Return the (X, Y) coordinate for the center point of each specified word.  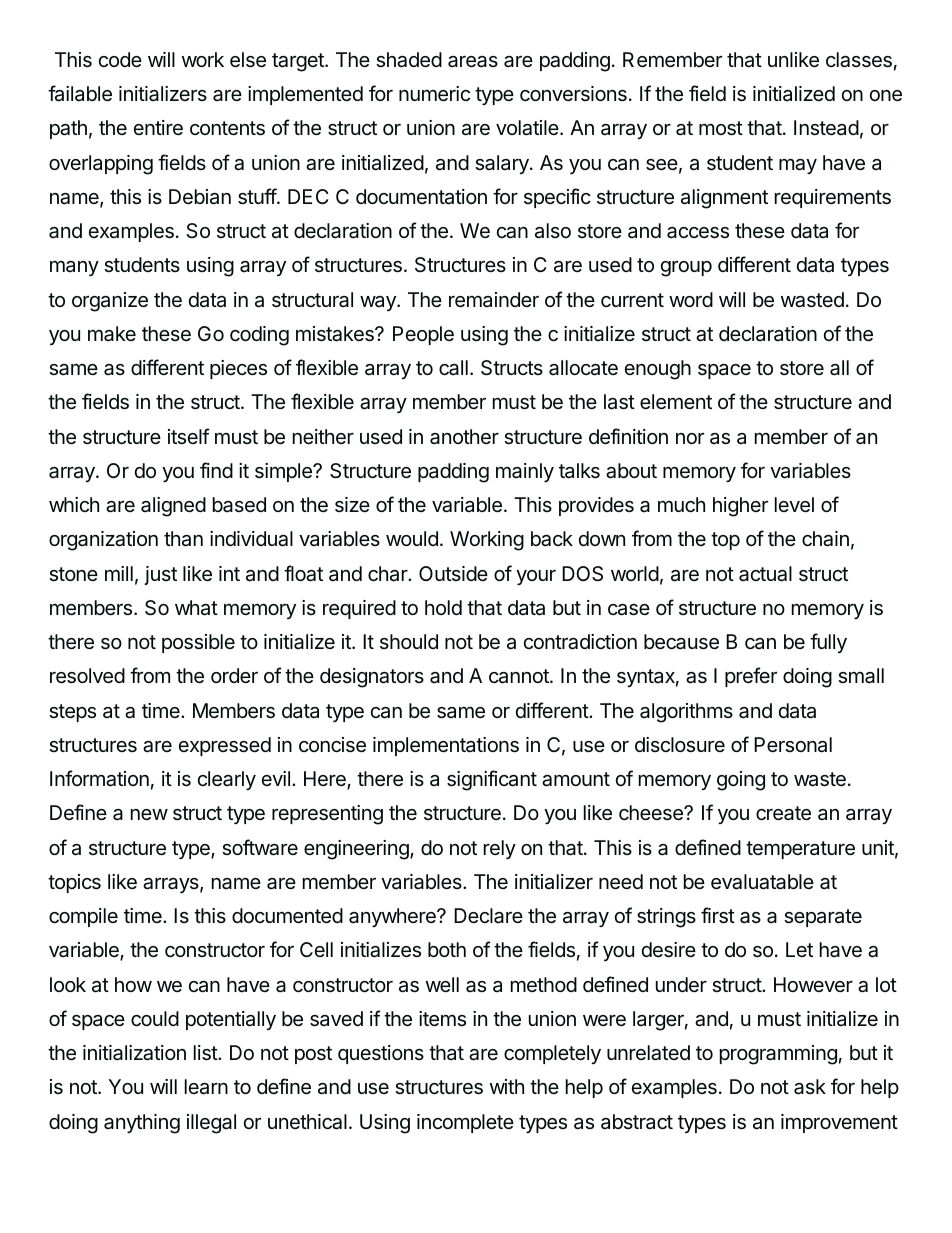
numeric (434, 94)
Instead (826, 127)
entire (158, 127)
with (507, 1086)
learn (206, 1087)
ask (810, 1087)
